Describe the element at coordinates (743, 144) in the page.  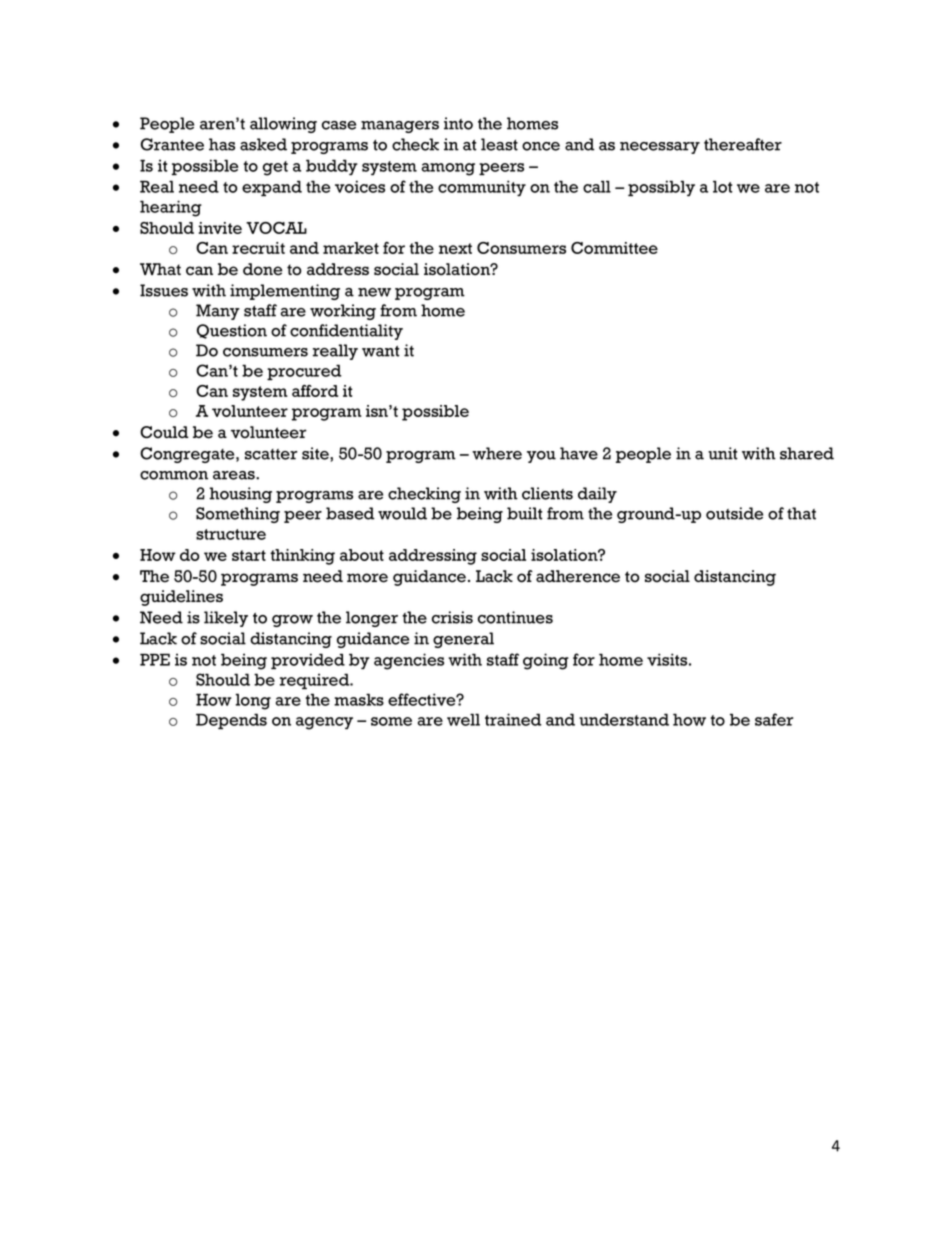
I see `thereafter` at that location.
